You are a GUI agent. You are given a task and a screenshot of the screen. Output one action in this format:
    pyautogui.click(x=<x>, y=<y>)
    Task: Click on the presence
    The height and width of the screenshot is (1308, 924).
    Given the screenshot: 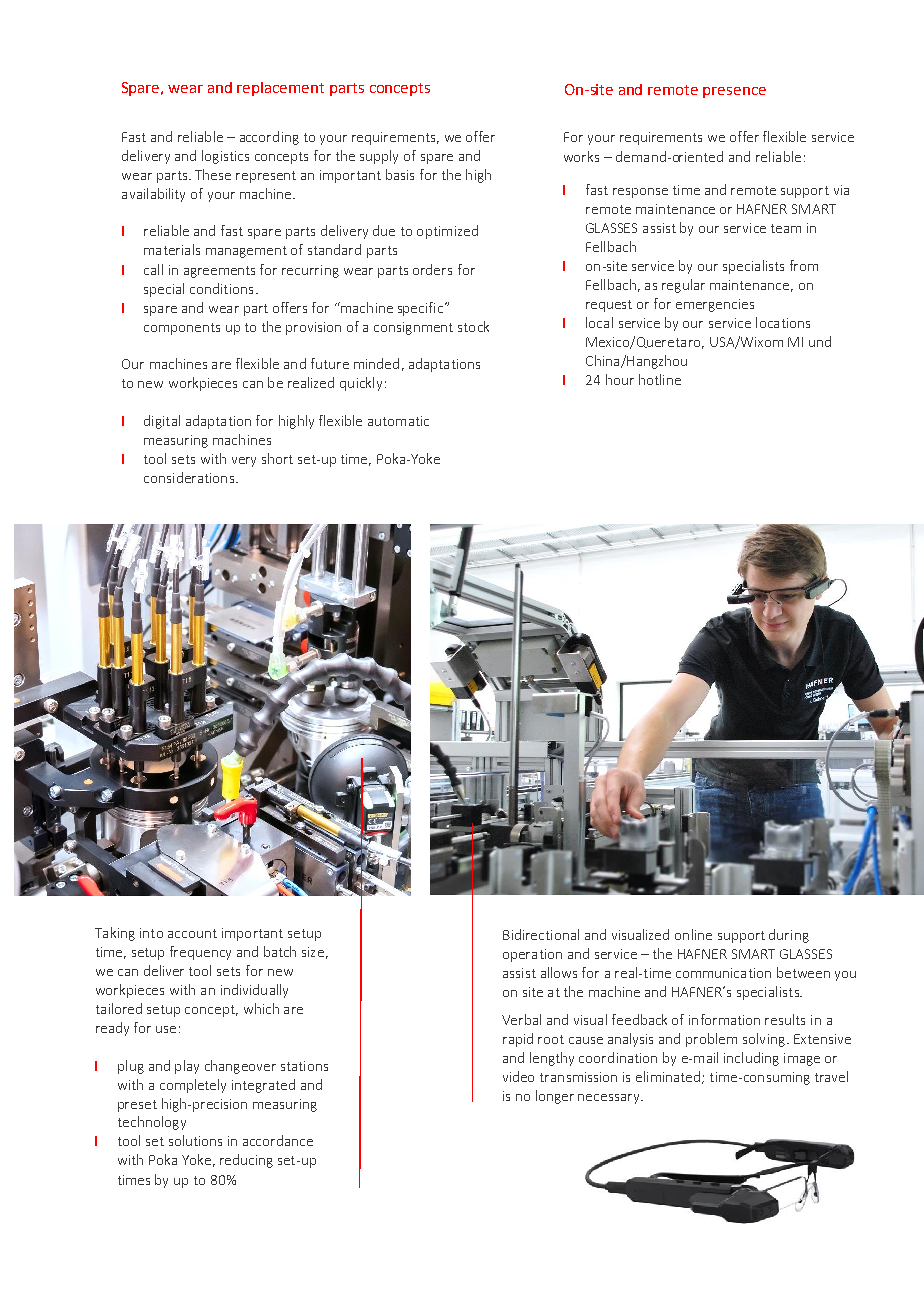 What is the action you would take?
    pyautogui.click(x=734, y=92)
